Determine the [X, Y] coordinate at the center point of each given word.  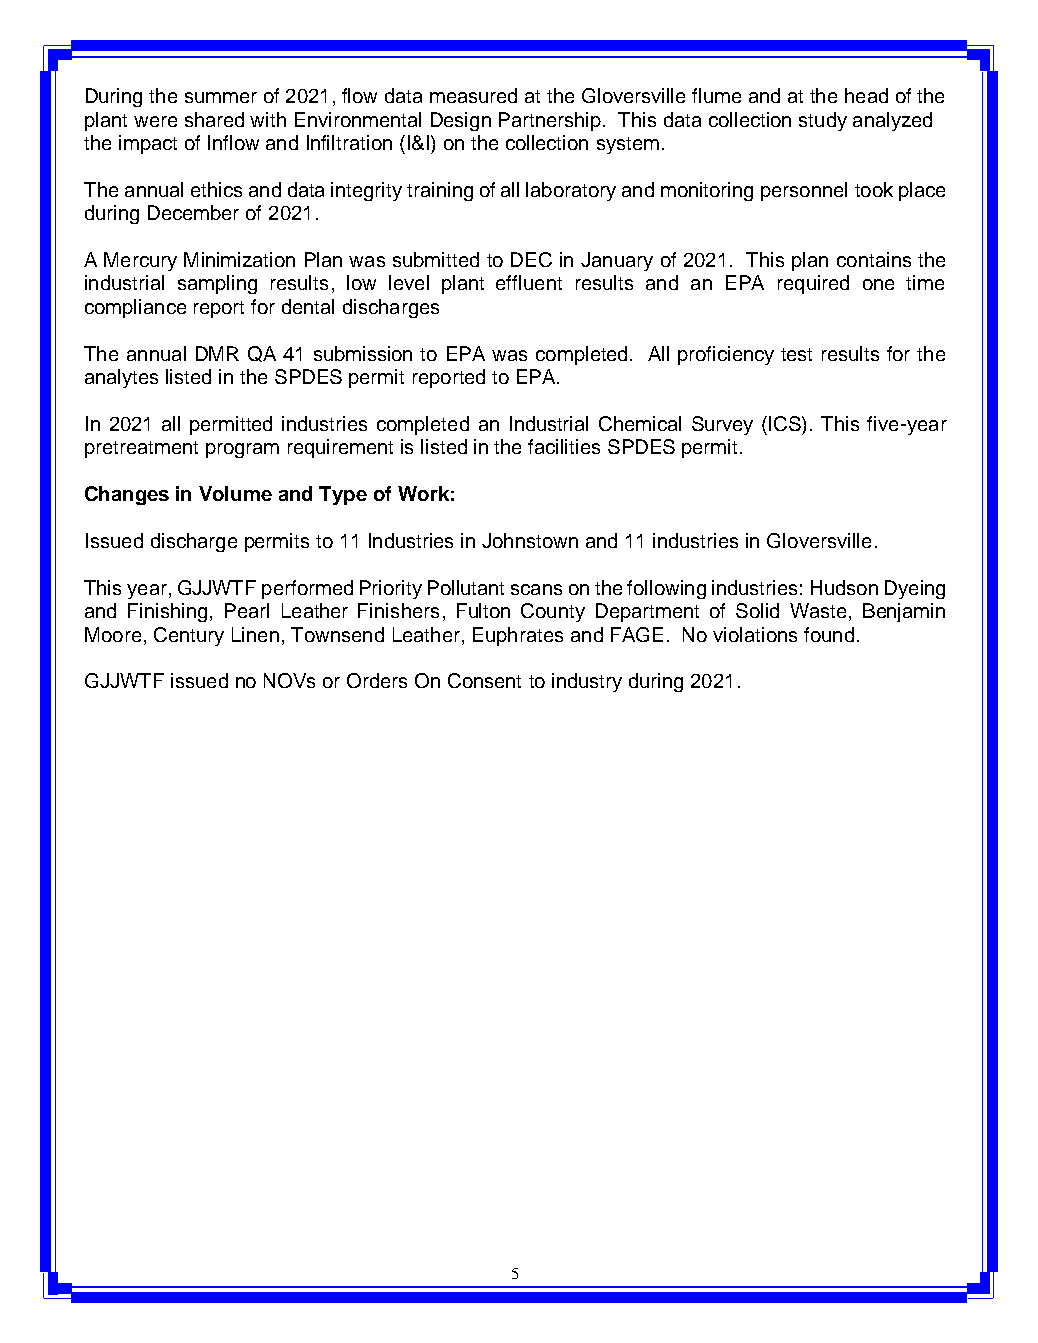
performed [307, 589]
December [193, 212]
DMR [217, 353]
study [823, 121]
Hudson [844, 587]
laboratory [571, 191]
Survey [722, 425]
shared [214, 119]
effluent [529, 282]
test [796, 354]
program [242, 450]
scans [536, 589]
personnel [804, 191]
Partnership [551, 121]
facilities [564, 446]
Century [189, 636]
